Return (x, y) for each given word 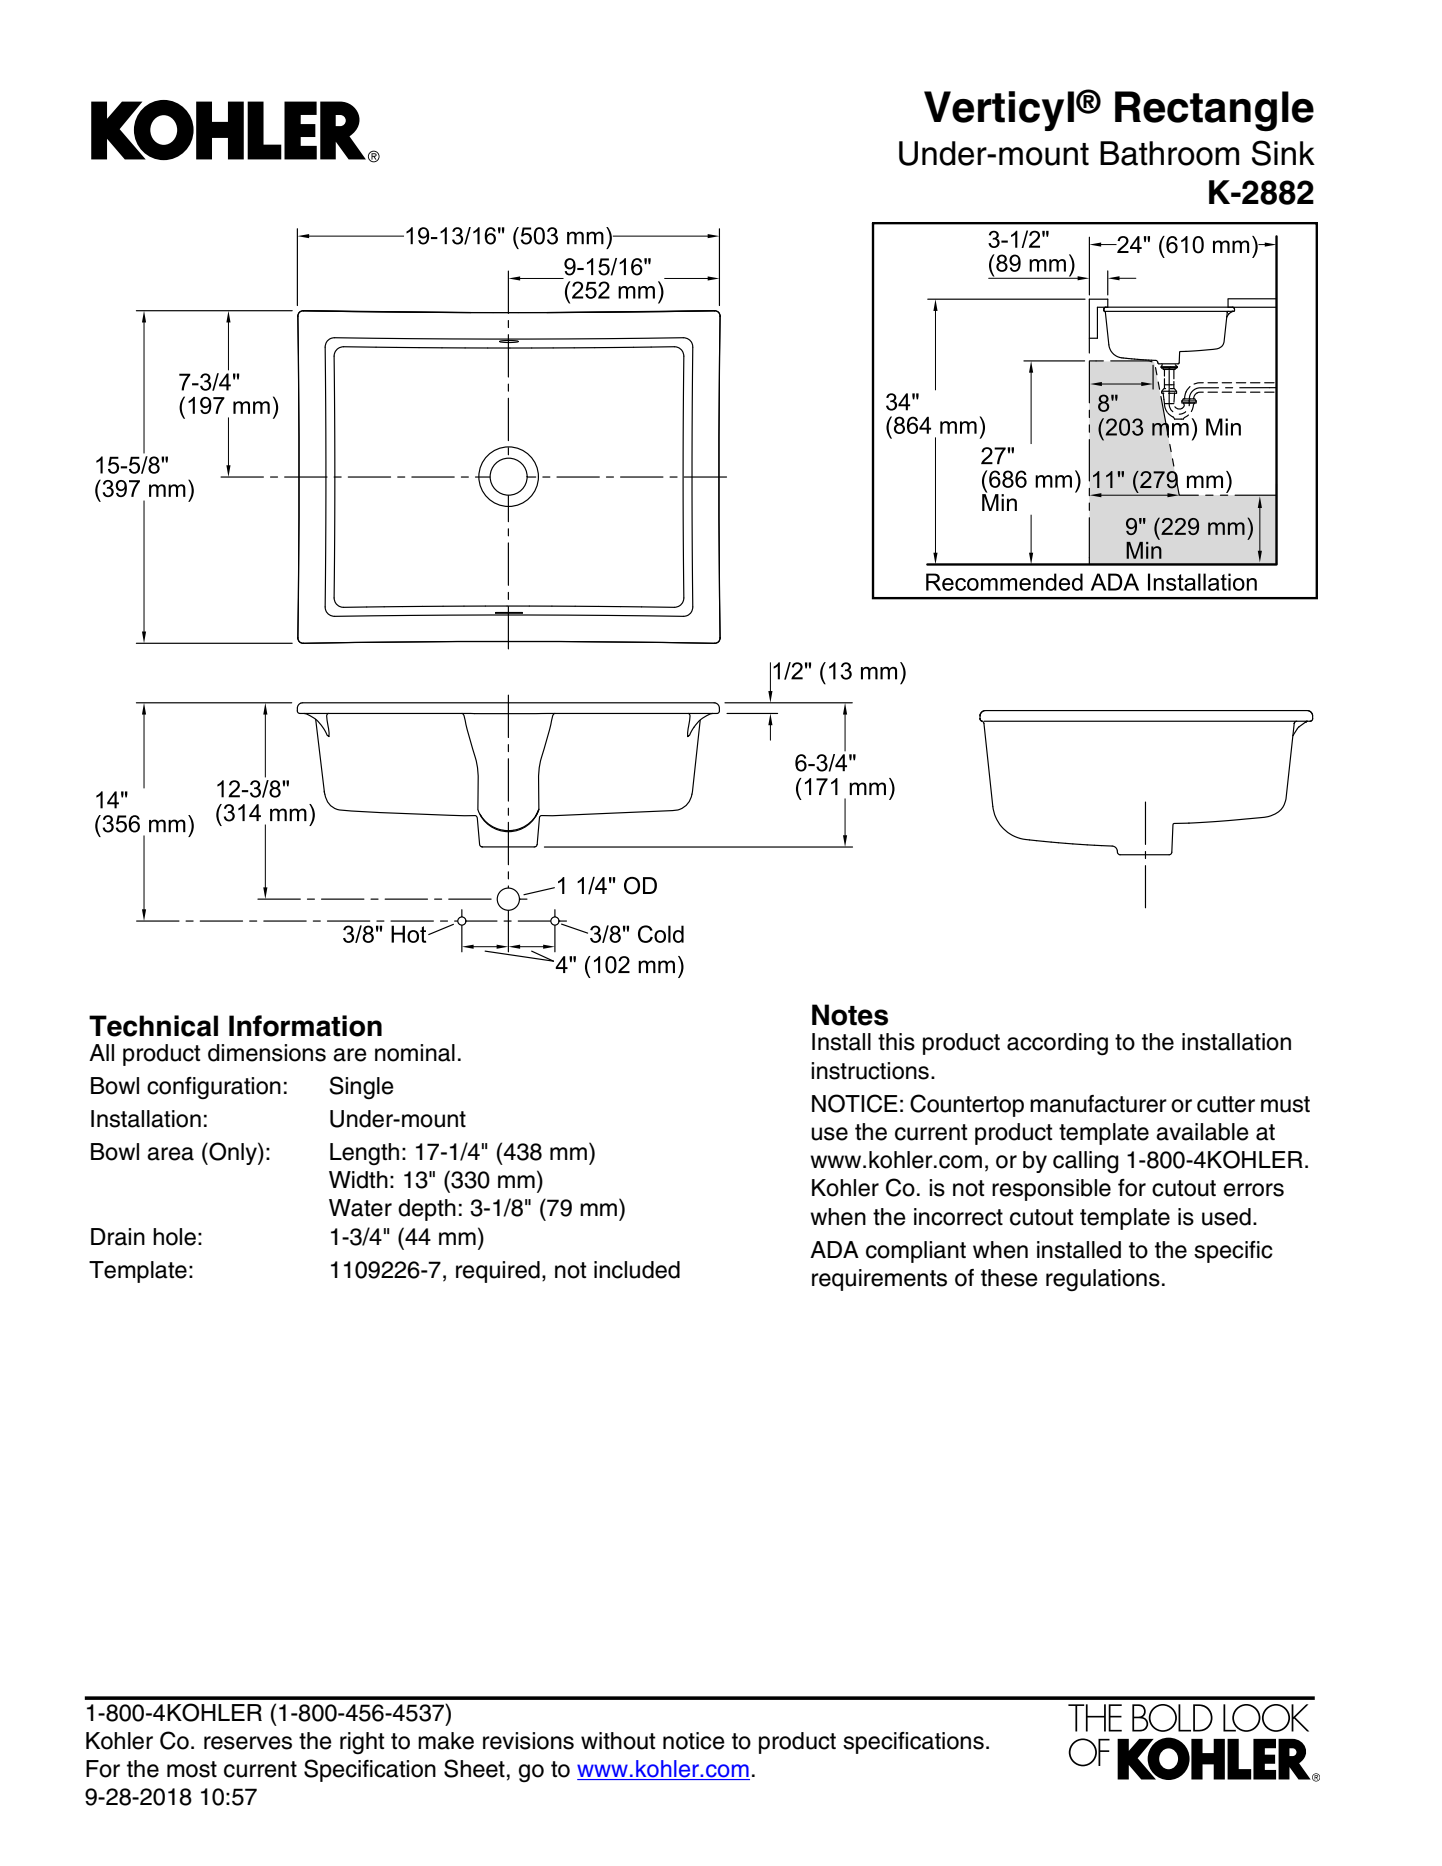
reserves (248, 1743)
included (637, 1270)
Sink (1283, 153)
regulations (1103, 1280)
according (1057, 1044)
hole (174, 1237)
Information (305, 1026)
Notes (850, 1015)
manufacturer (1098, 1104)
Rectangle (1214, 111)
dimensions (267, 1053)
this (896, 1042)
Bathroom (1169, 153)
